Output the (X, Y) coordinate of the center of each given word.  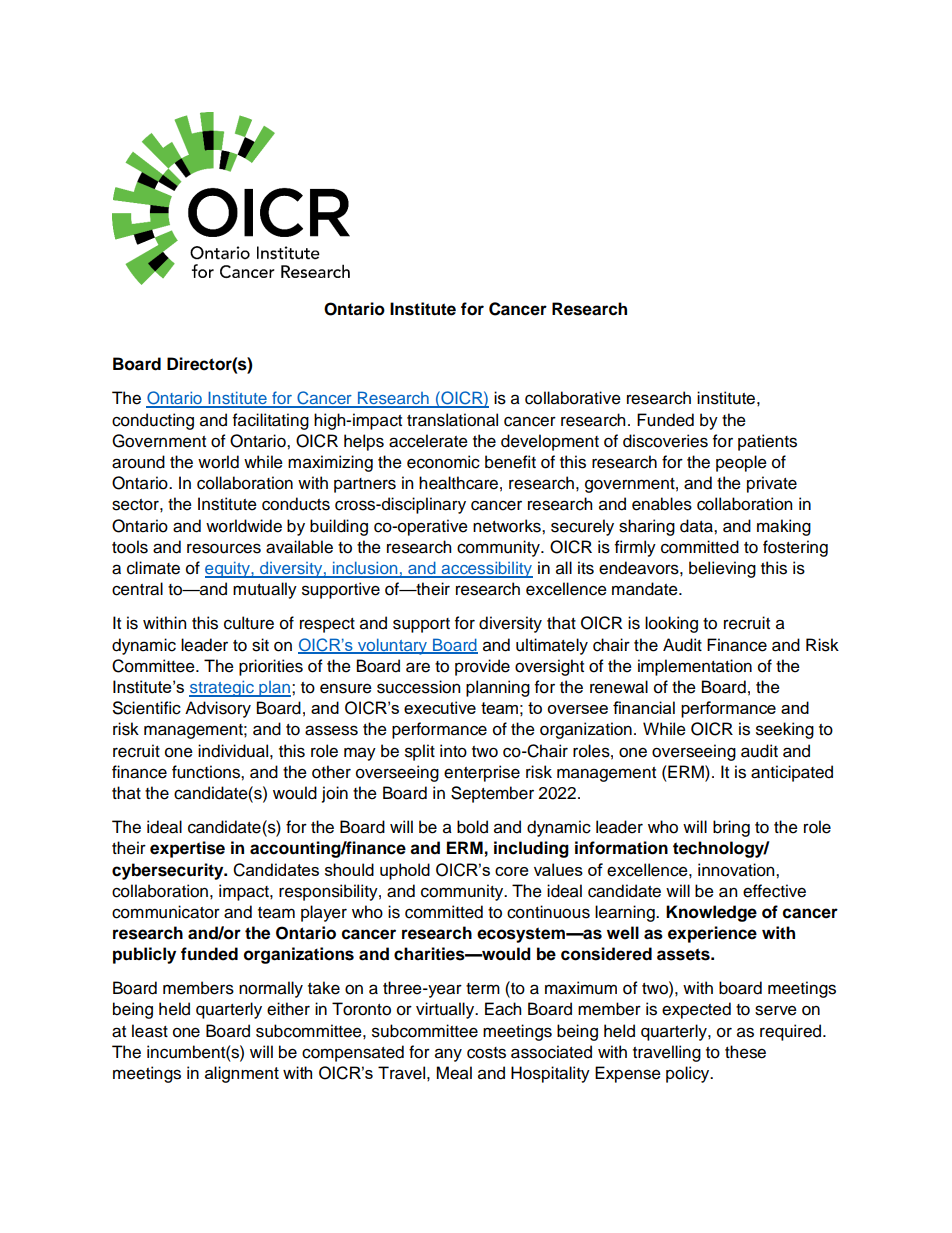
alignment (242, 1074)
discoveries (665, 441)
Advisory (218, 709)
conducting (153, 421)
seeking (785, 730)
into (453, 751)
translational (452, 420)
